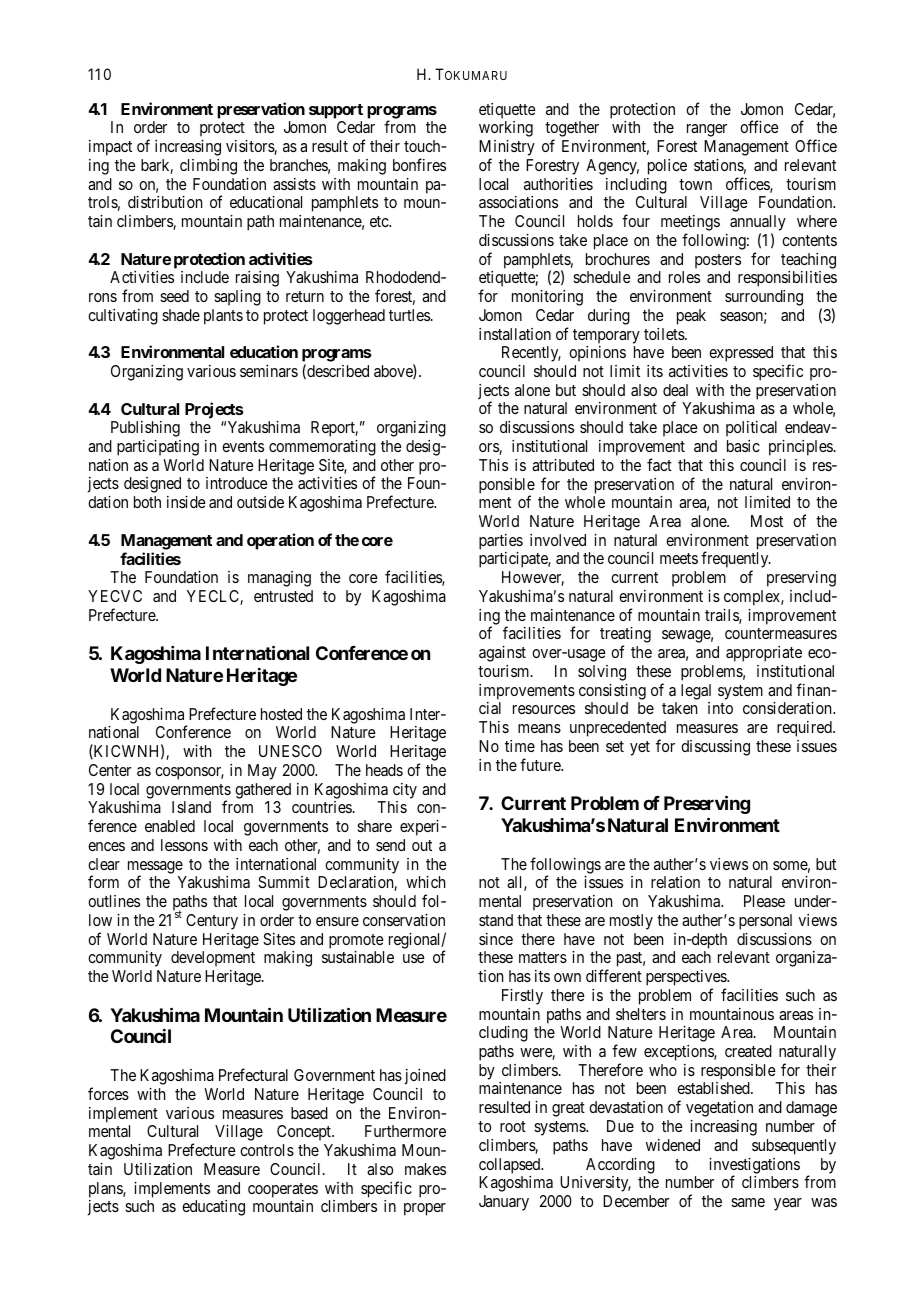  What do you see at coordinates (748, 1202) in the screenshot?
I see `same` at bounding box center [748, 1202].
